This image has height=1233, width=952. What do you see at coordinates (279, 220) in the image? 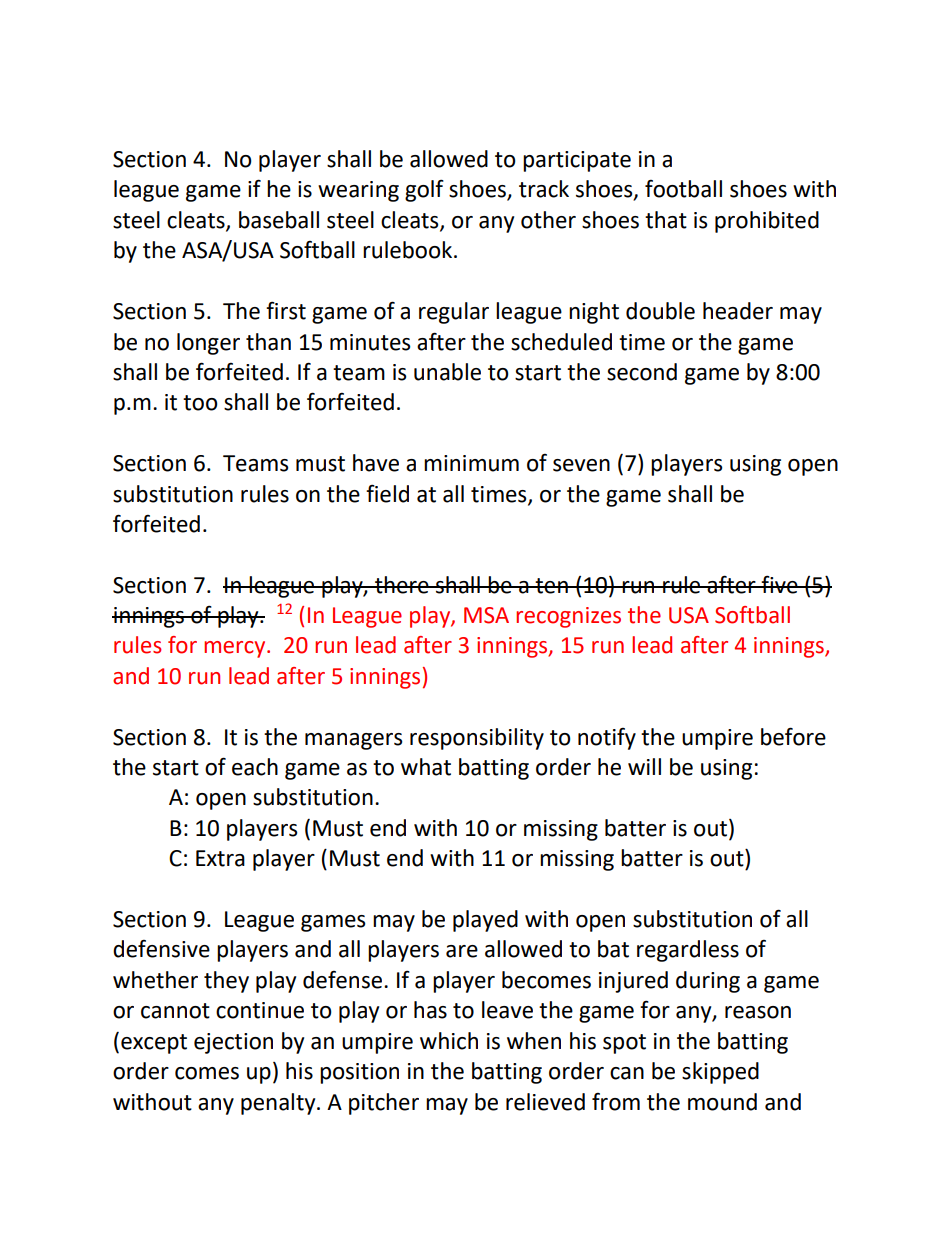
I see `baseball` at bounding box center [279, 220].
